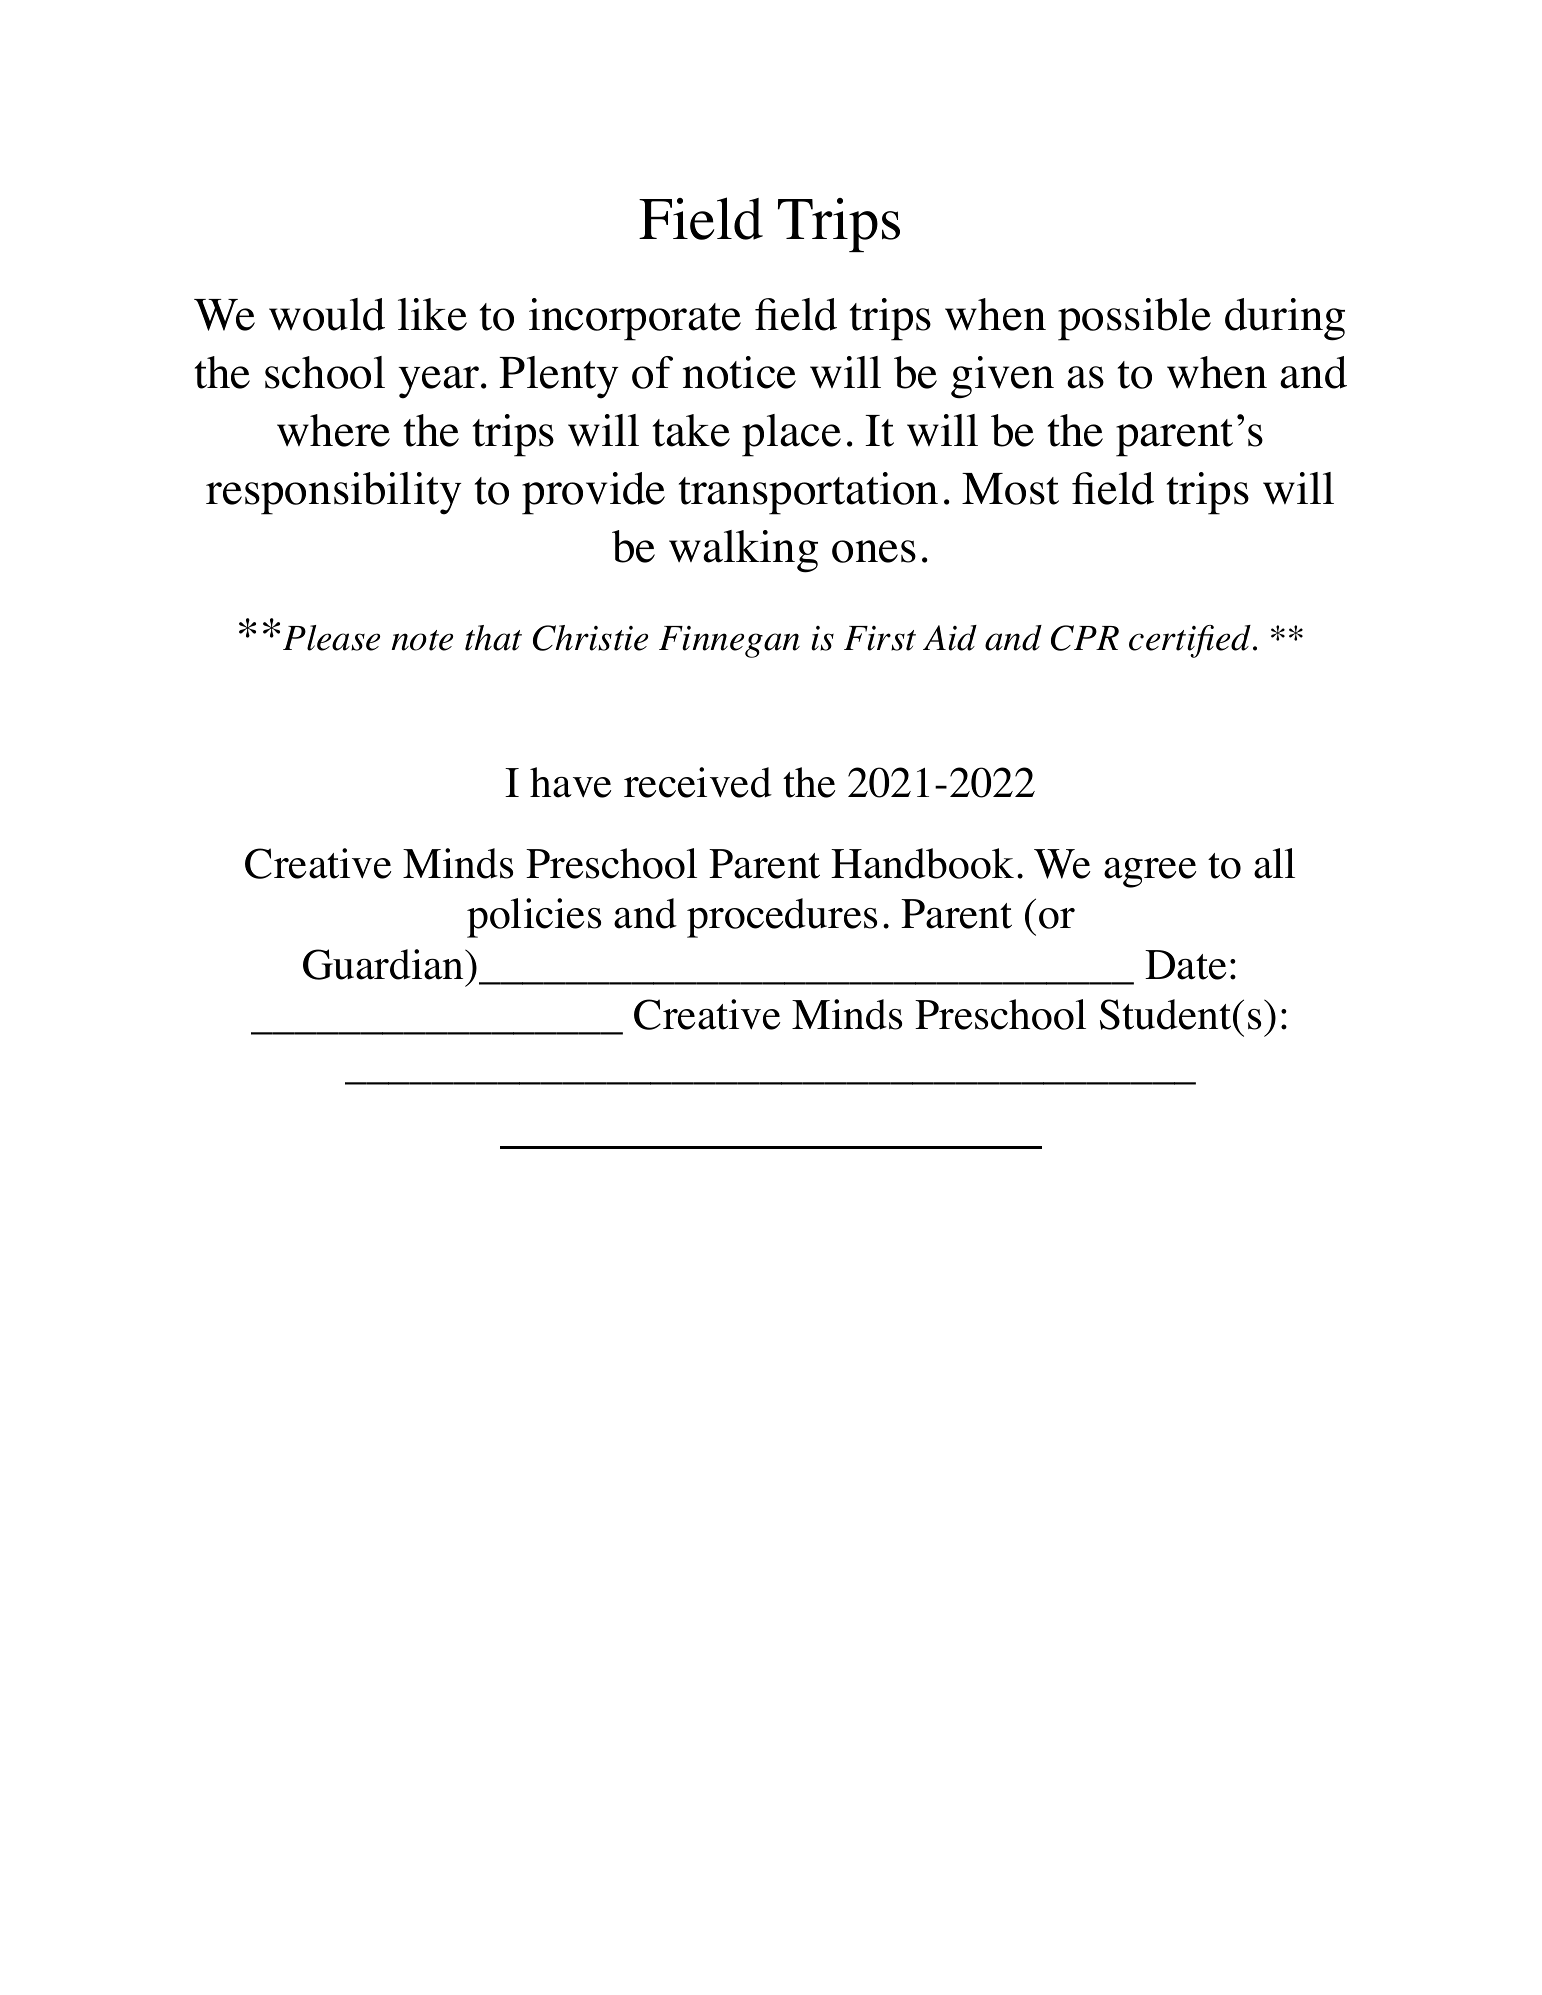 The width and height of the screenshot is (1542, 1995). I want to click on CPR, so click(1085, 638).
